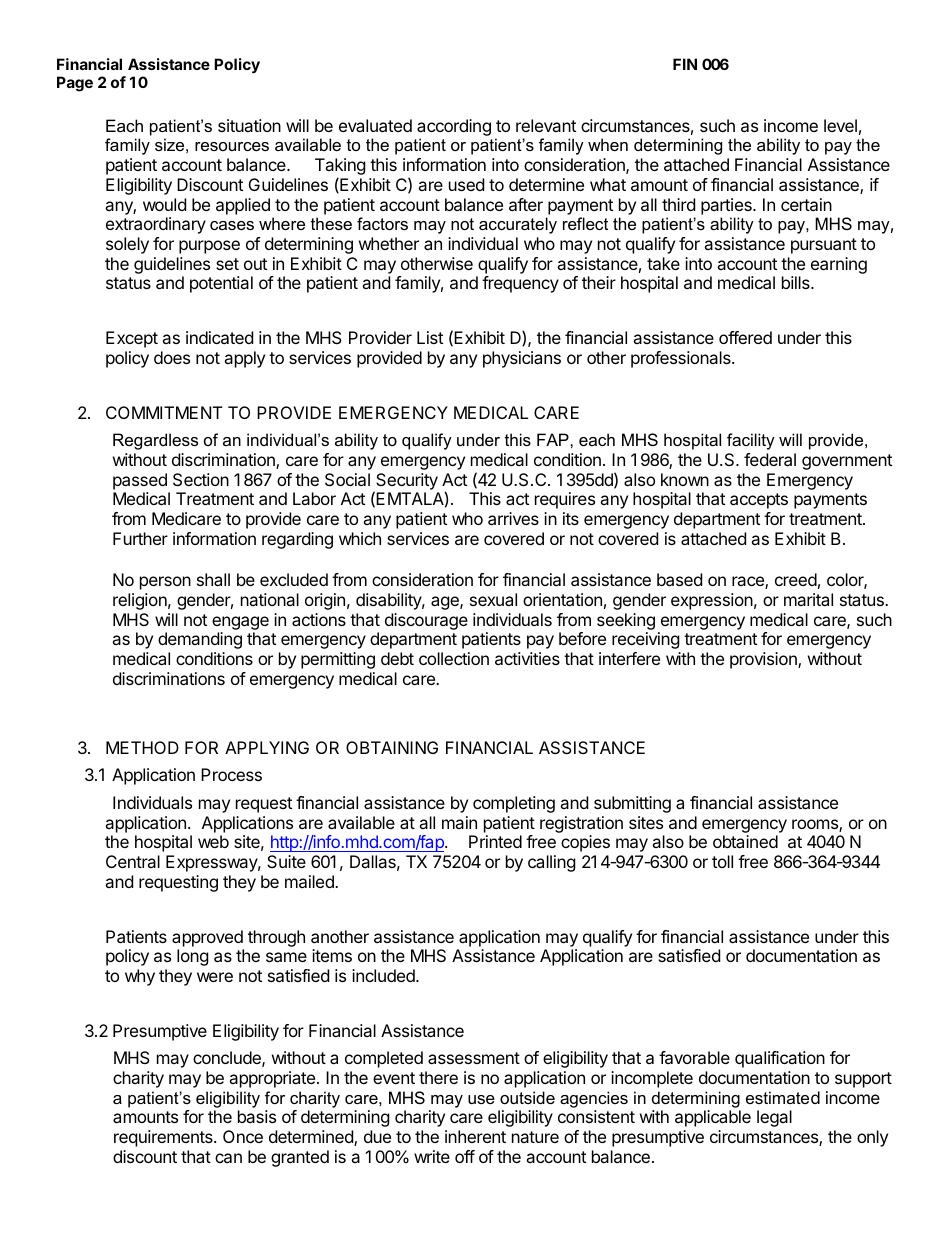  Describe the element at coordinates (840, 125) in the image. I see `level` at that location.
